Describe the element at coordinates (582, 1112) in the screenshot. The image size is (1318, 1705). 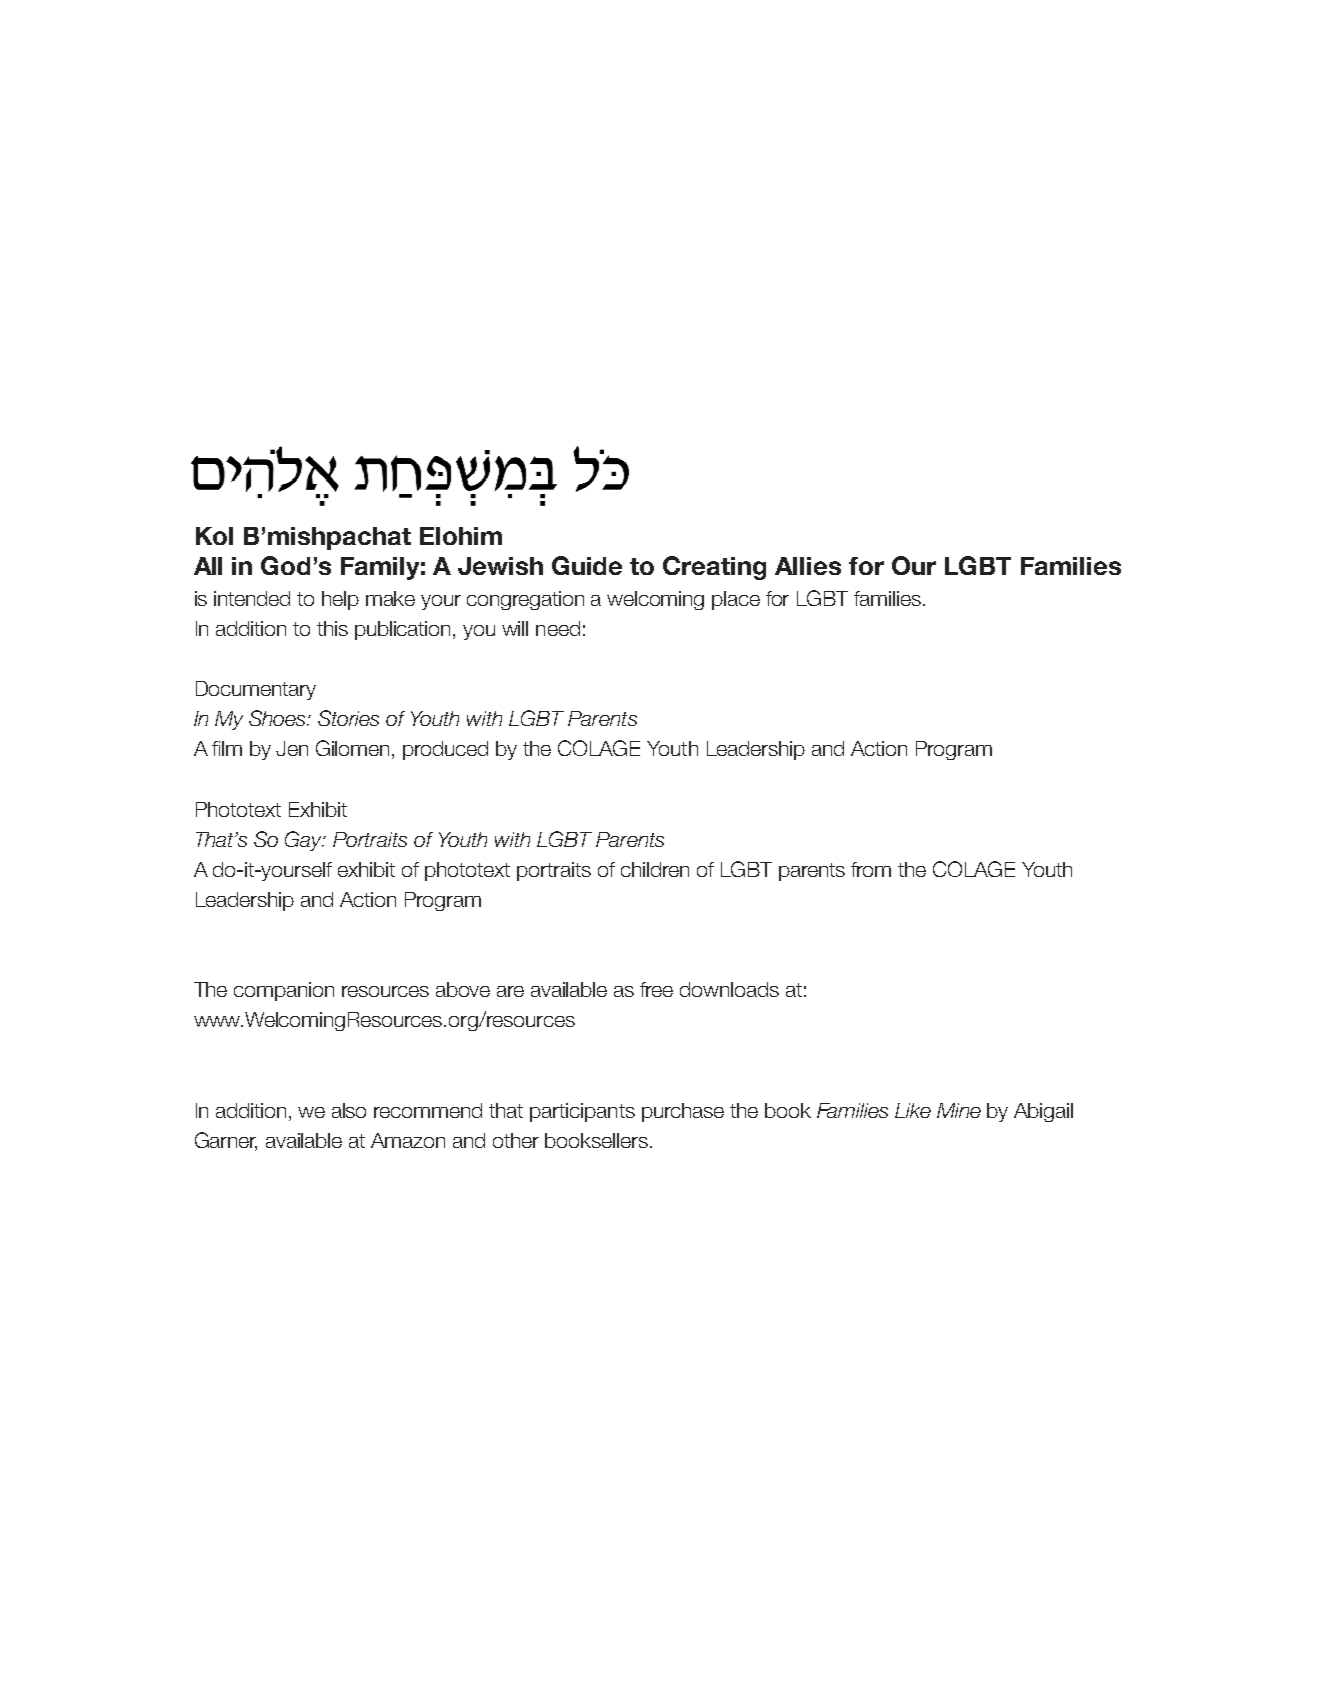
I see `participants` at that location.
